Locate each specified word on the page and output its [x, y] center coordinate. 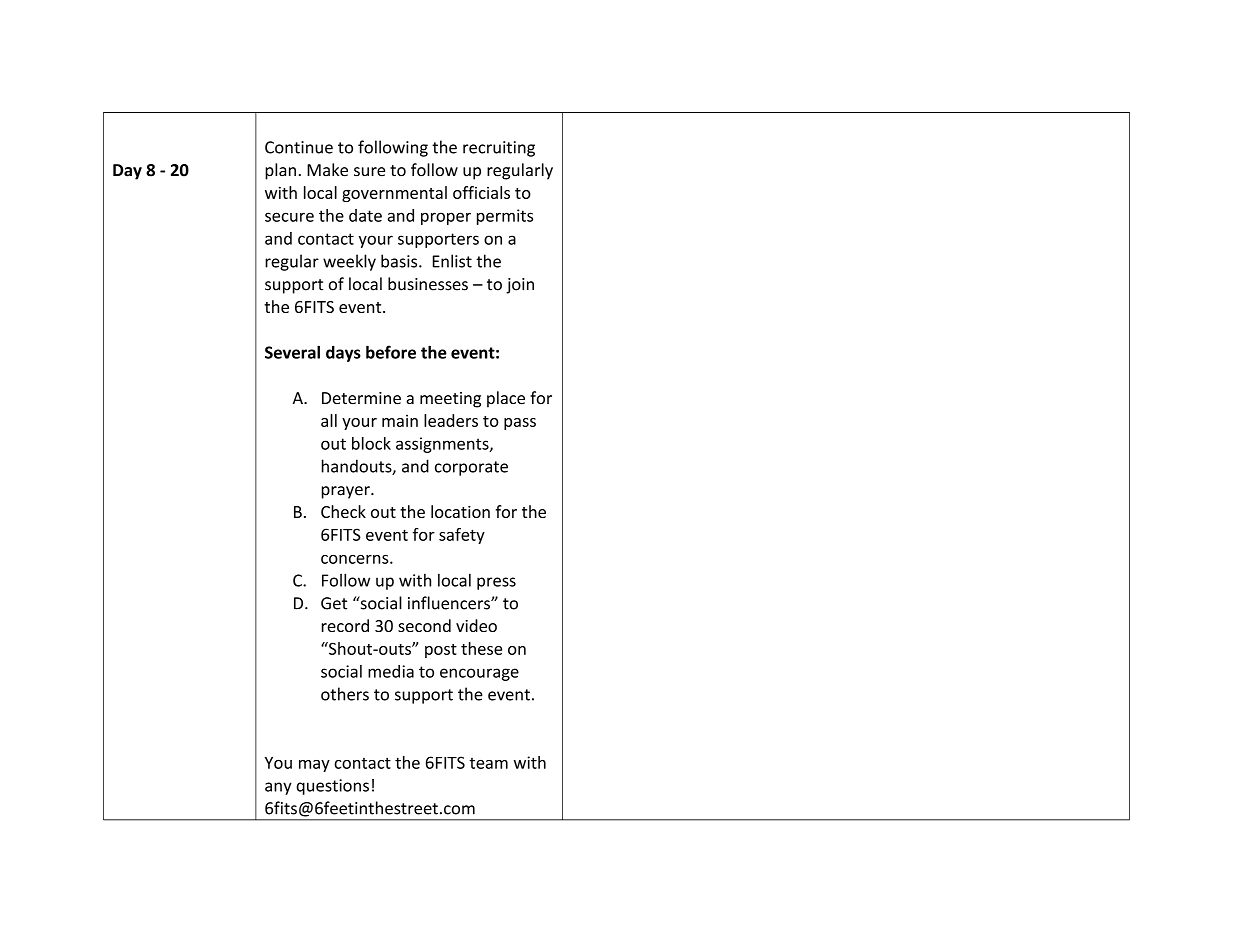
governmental [394, 194]
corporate [471, 468]
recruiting [499, 149]
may [314, 766]
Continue [299, 147]
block [371, 443]
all [329, 420]
